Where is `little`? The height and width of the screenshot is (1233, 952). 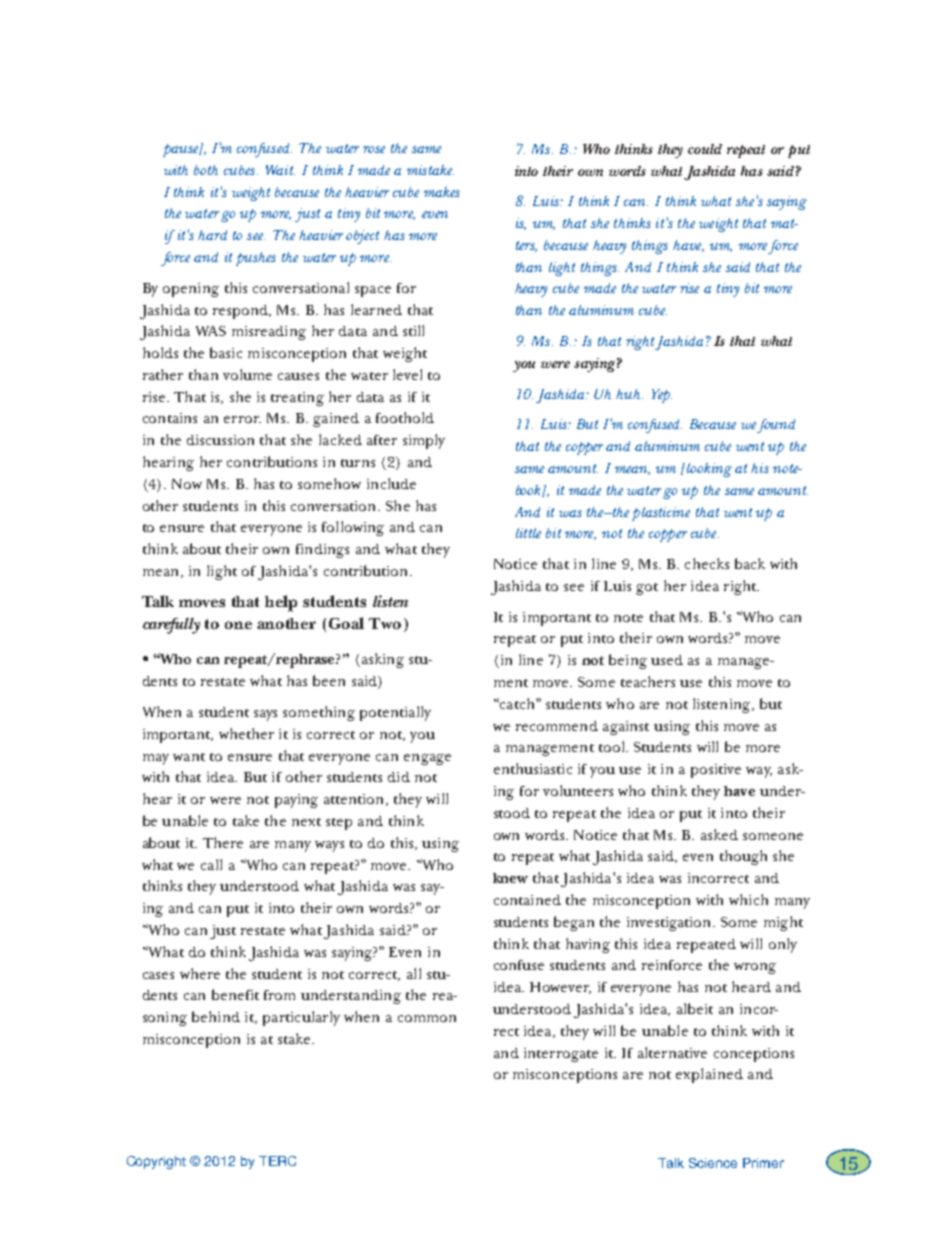
little is located at coordinates (528, 533).
